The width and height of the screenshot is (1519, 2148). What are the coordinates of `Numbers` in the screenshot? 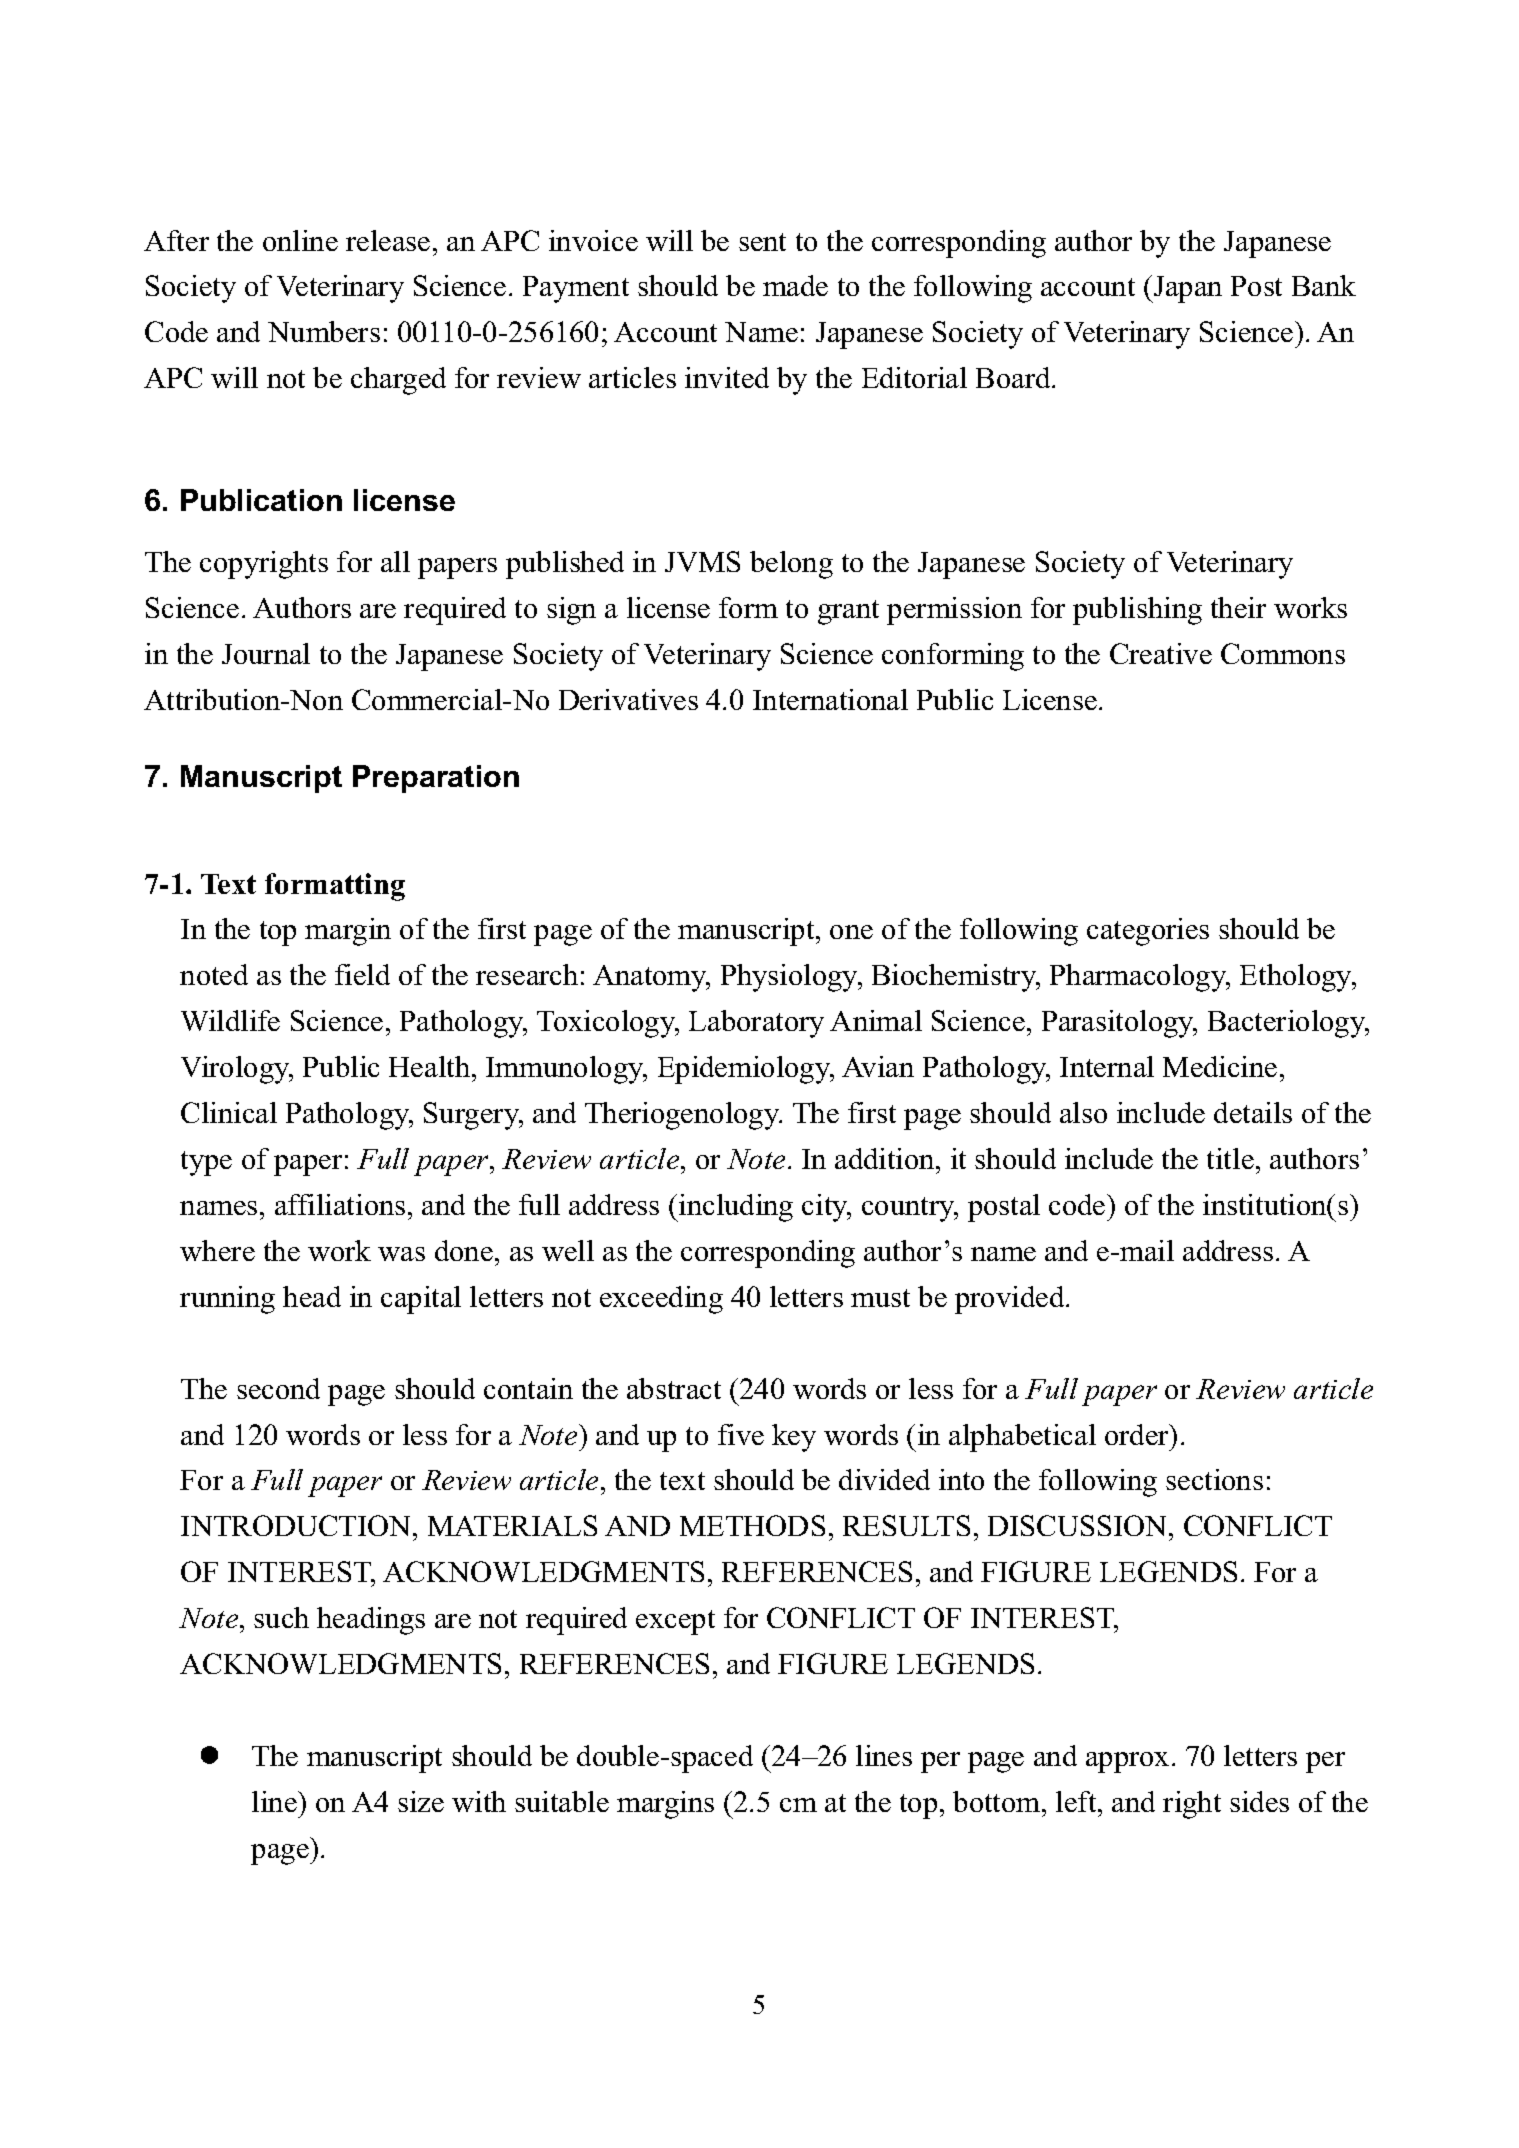 It's located at (324, 331).
